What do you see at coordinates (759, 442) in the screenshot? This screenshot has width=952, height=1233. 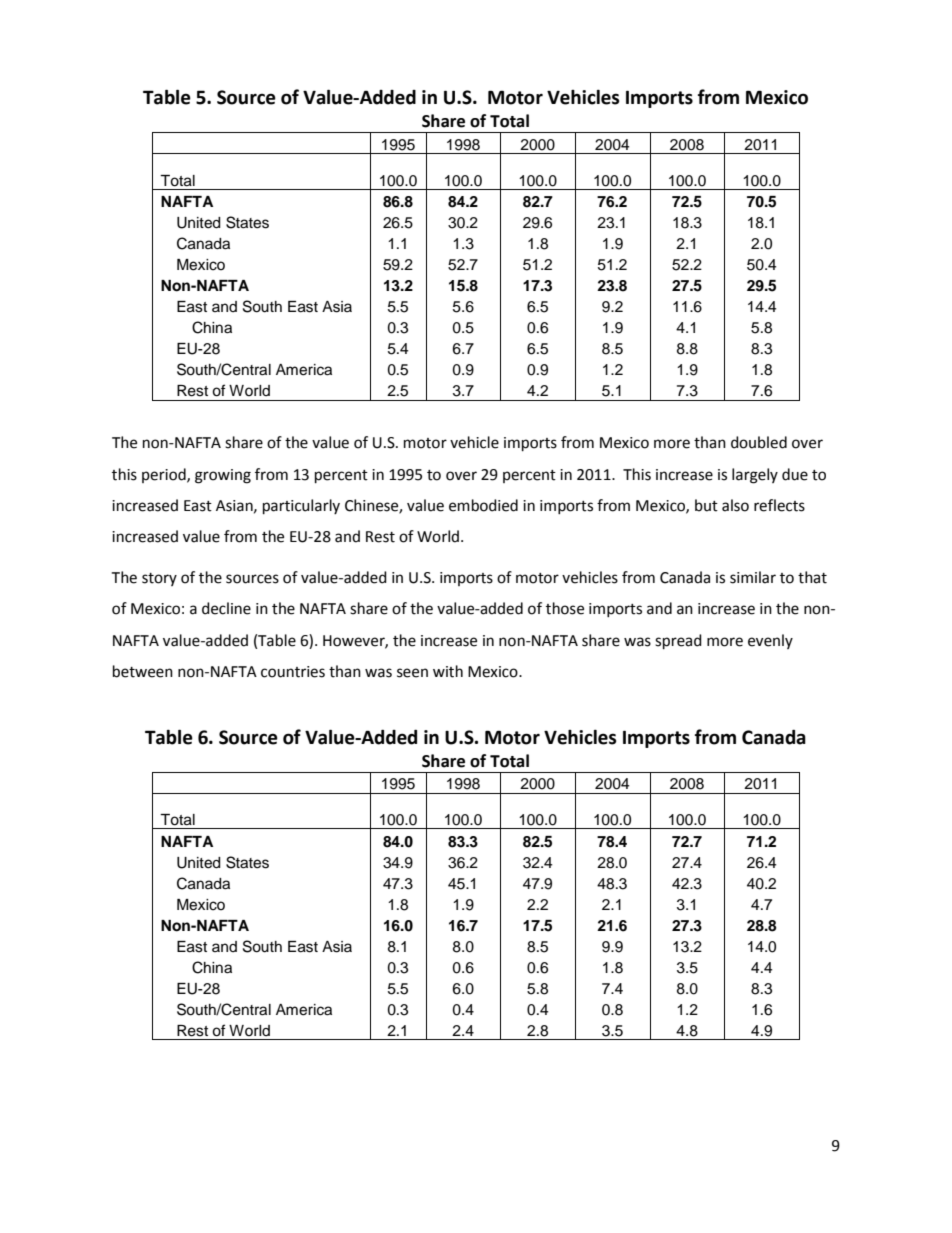 I see `doubled` at bounding box center [759, 442].
